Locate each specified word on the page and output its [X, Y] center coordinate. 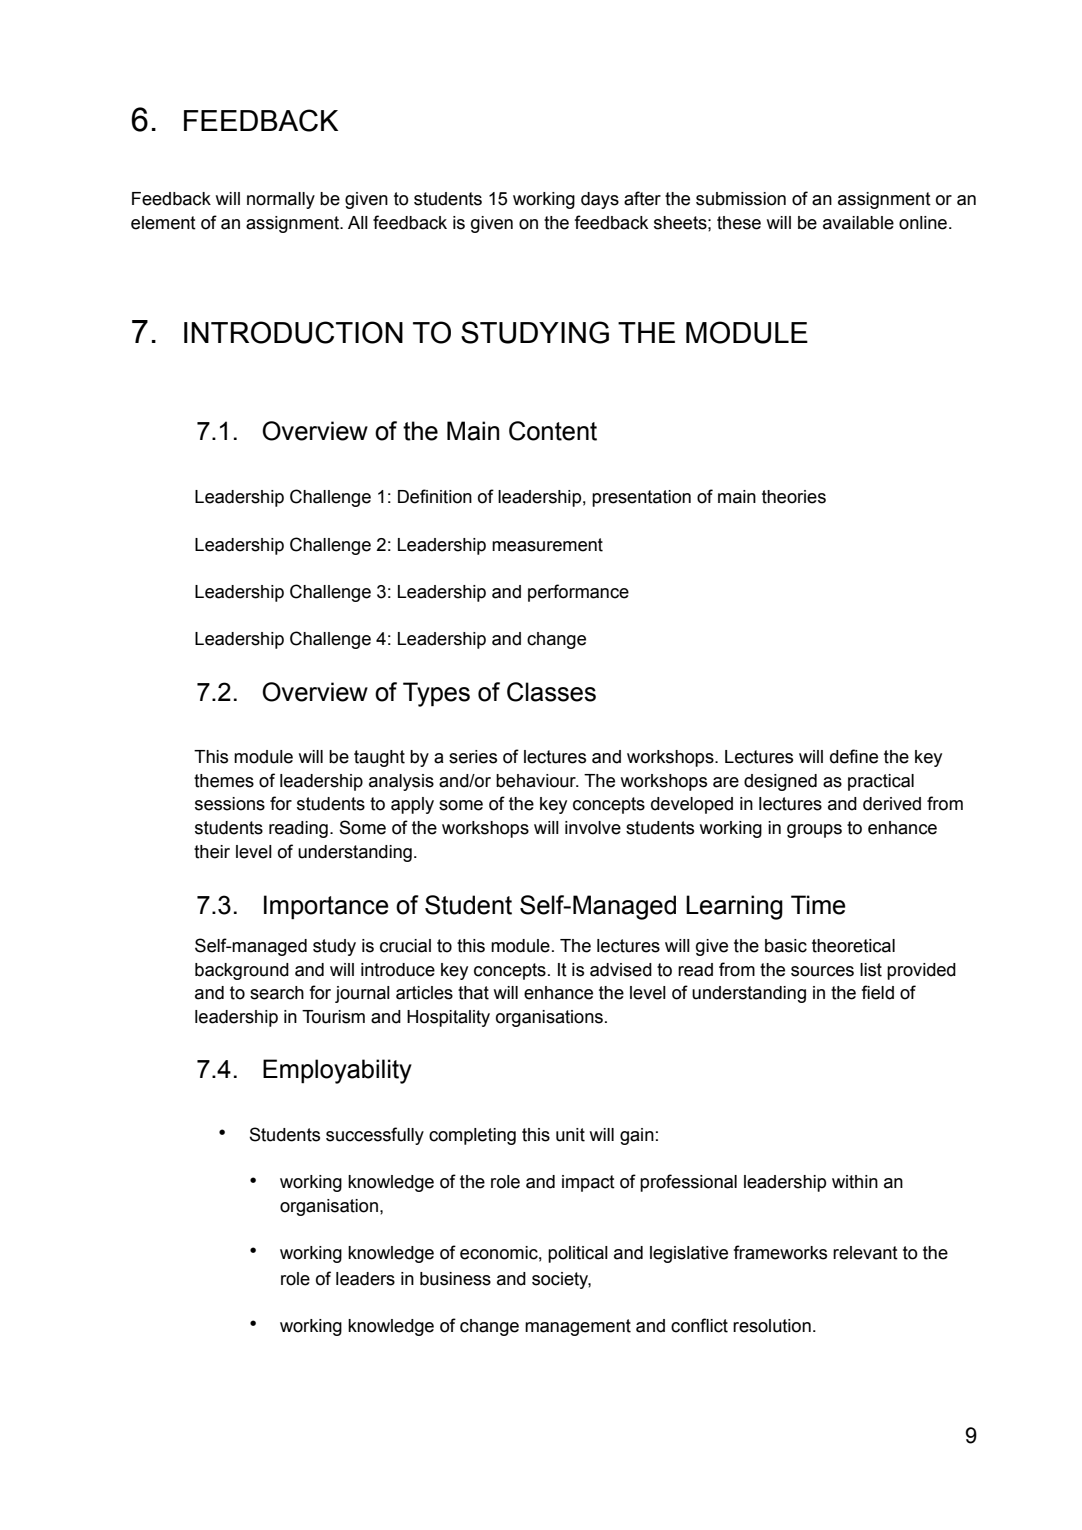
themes [224, 781]
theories [794, 497]
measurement [547, 545]
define [854, 756]
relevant [865, 1253]
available [858, 223]
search [277, 993]
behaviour [537, 781]
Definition [435, 496]
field [877, 992]
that [473, 993]
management [578, 1327]
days [600, 200]
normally [281, 200]
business [455, 1279]
